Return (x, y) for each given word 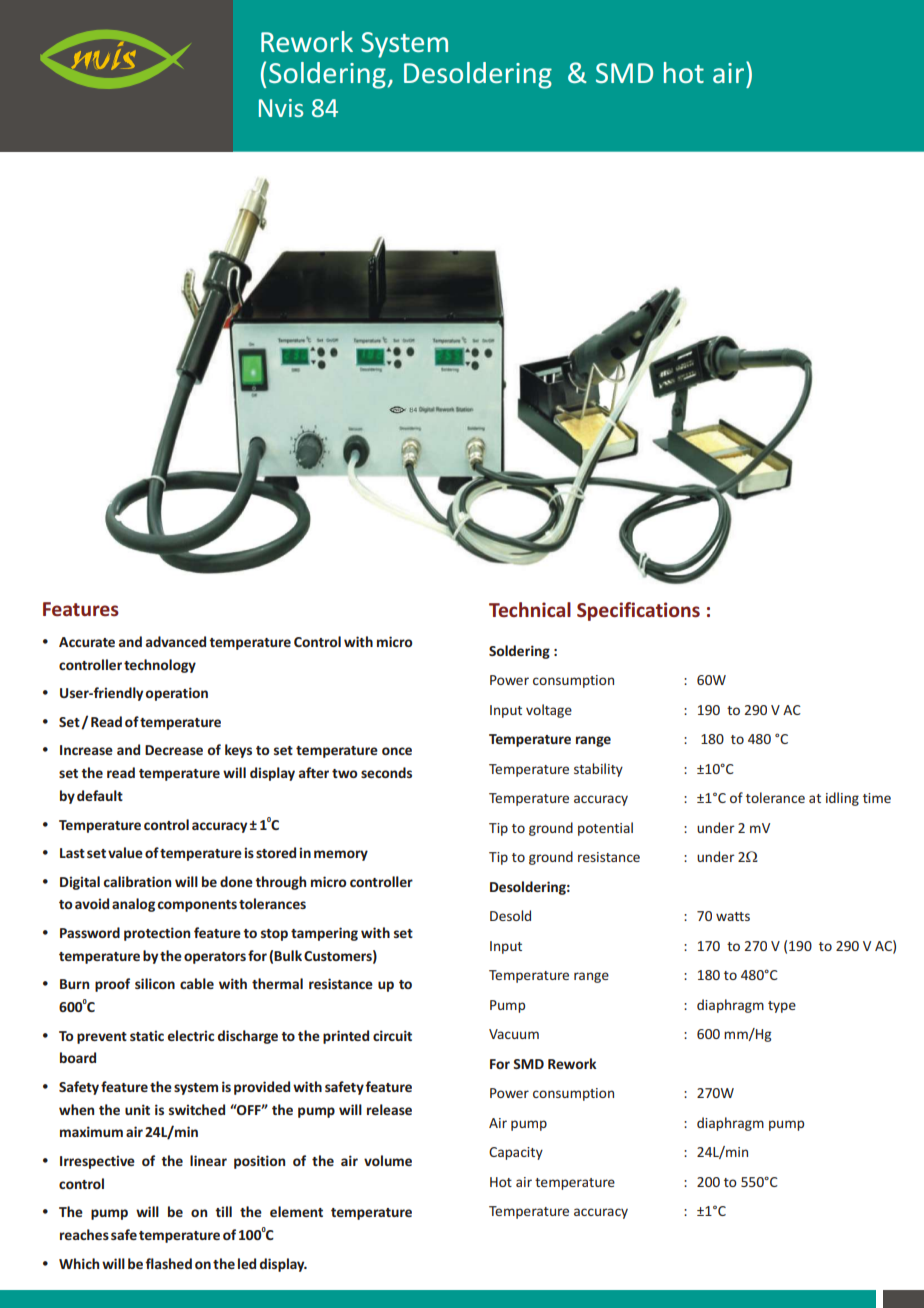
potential (605, 829)
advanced (176, 641)
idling (842, 799)
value (125, 852)
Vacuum (514, 1034)
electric (191, 1035)
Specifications (638, 611)
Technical (530, 609)
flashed (168, 1263)
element (296, 1211)
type (782, 1007)
